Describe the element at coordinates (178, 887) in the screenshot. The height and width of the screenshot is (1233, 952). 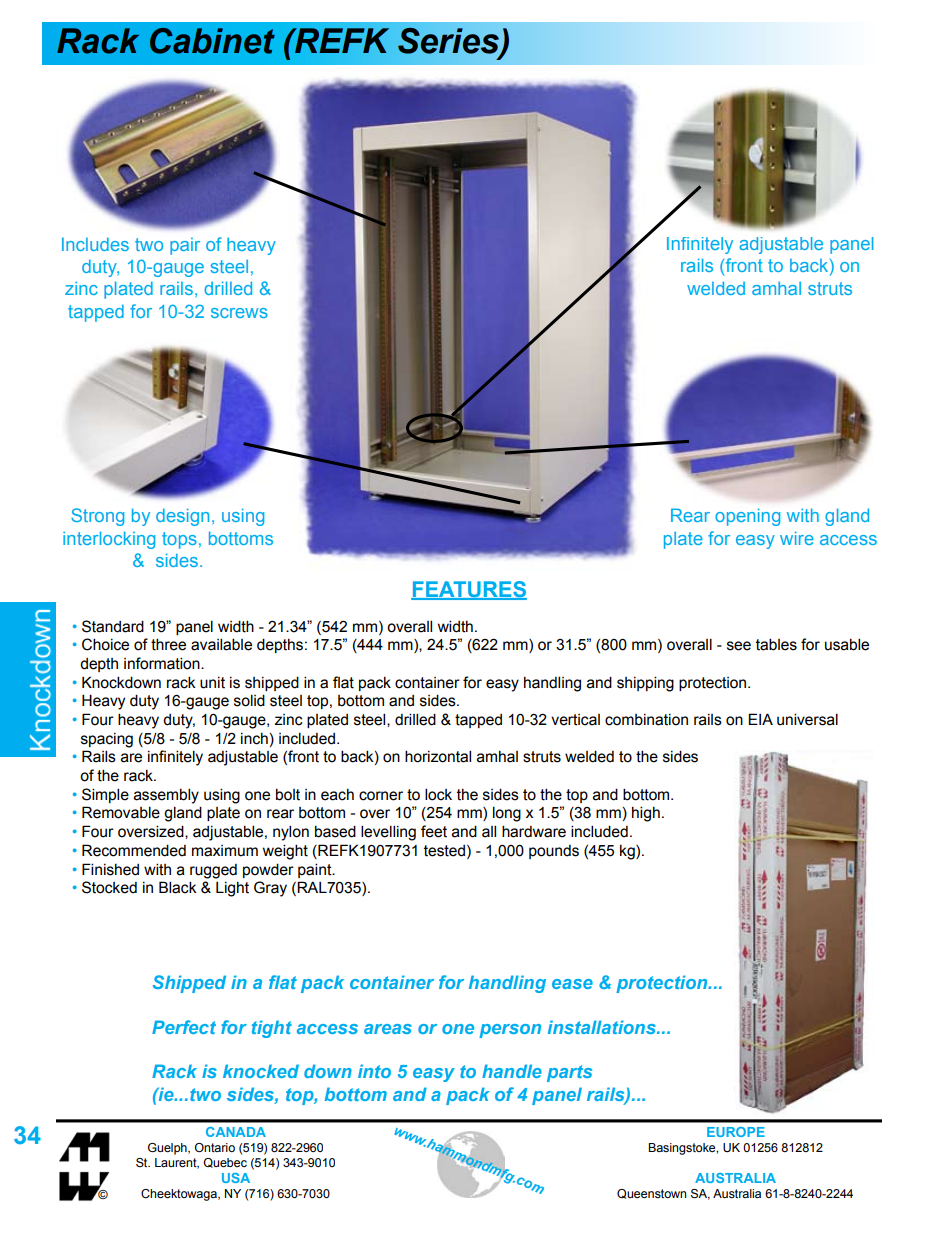
I see `Black` at that location.
